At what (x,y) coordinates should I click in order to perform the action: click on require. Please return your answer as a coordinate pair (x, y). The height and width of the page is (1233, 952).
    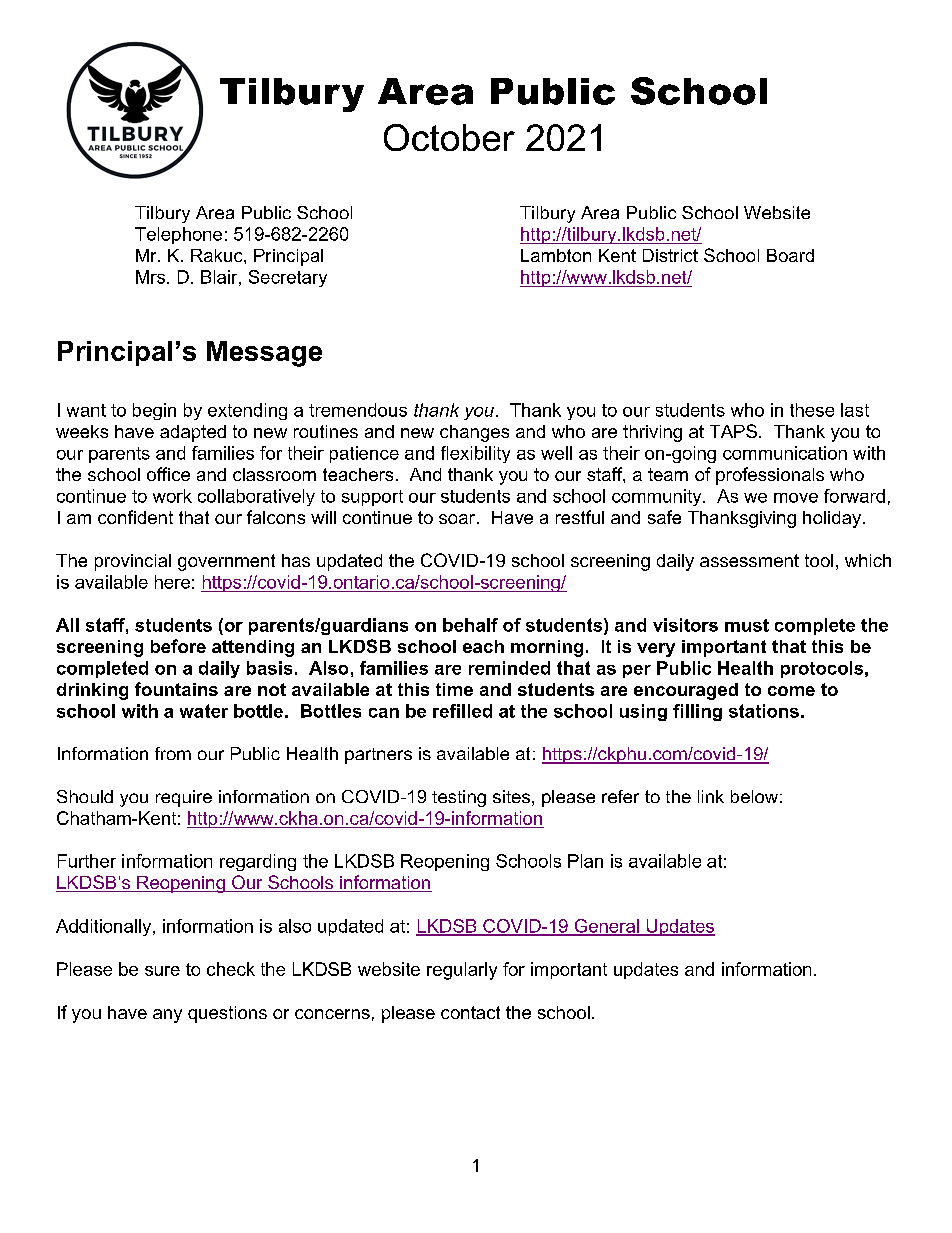
    Looking at the image, I should click on (184, 798).
